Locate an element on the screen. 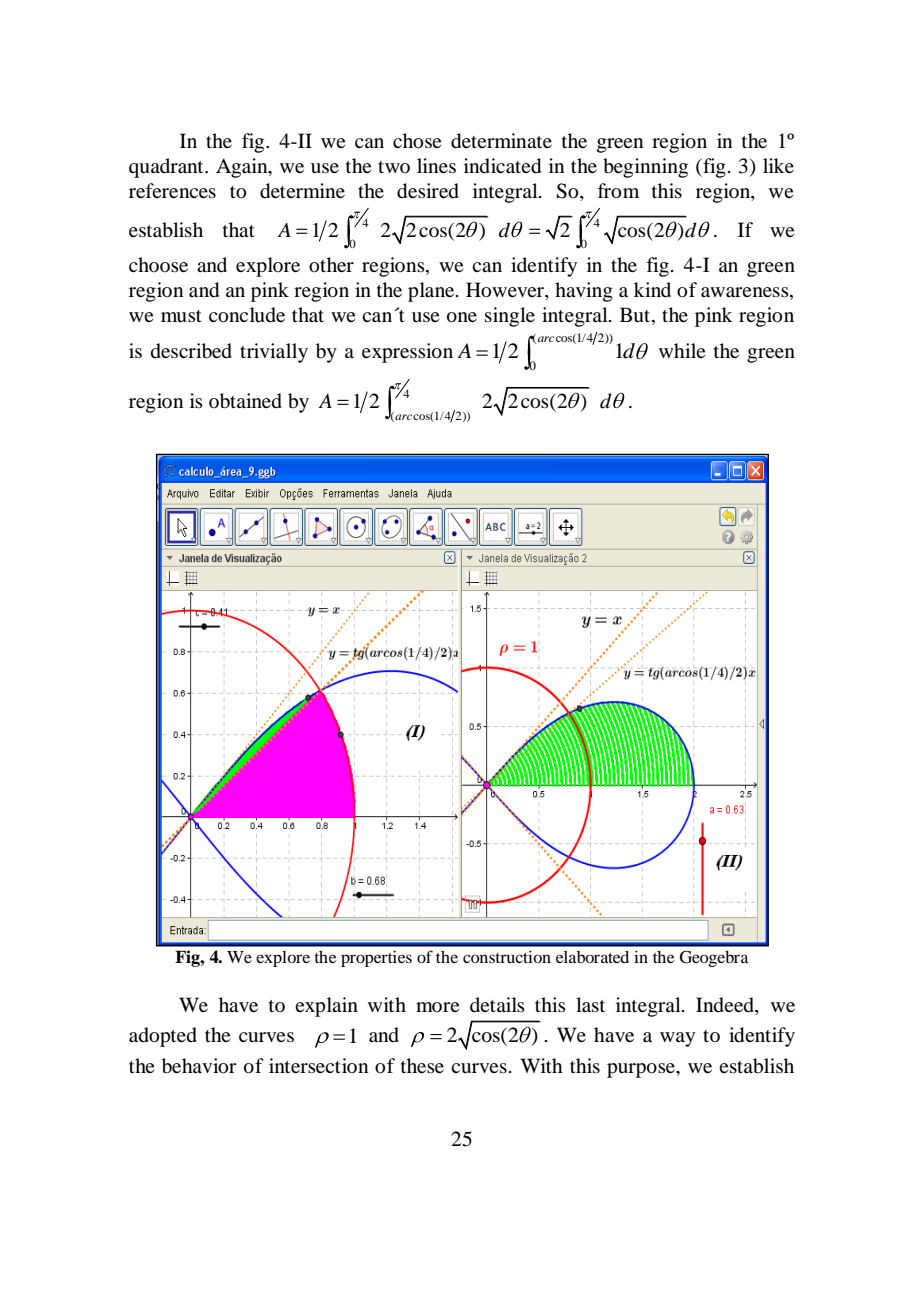  Again is located at coordinates (243, 168).
